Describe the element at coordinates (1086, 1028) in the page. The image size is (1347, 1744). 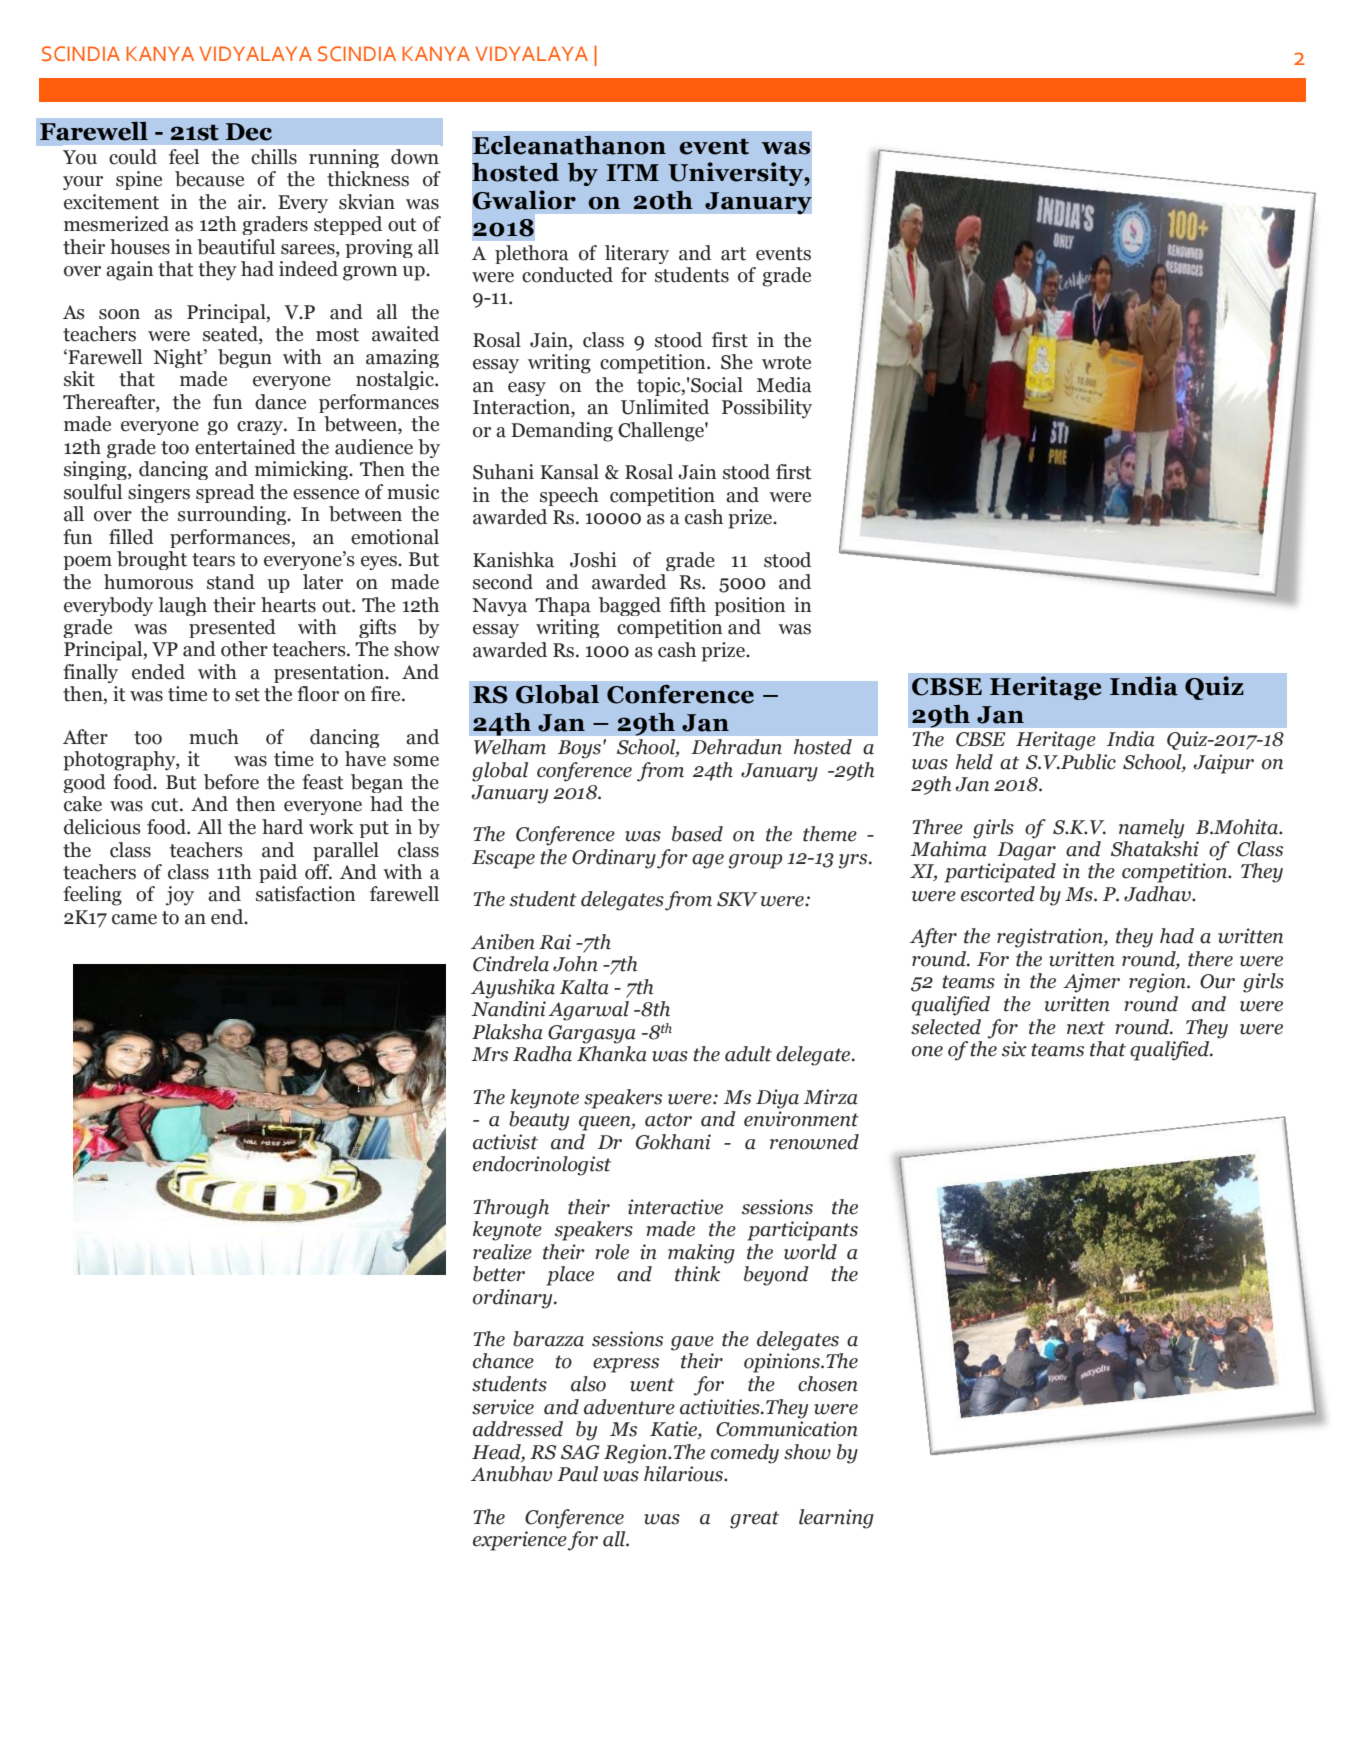
I see `next` at that location.
